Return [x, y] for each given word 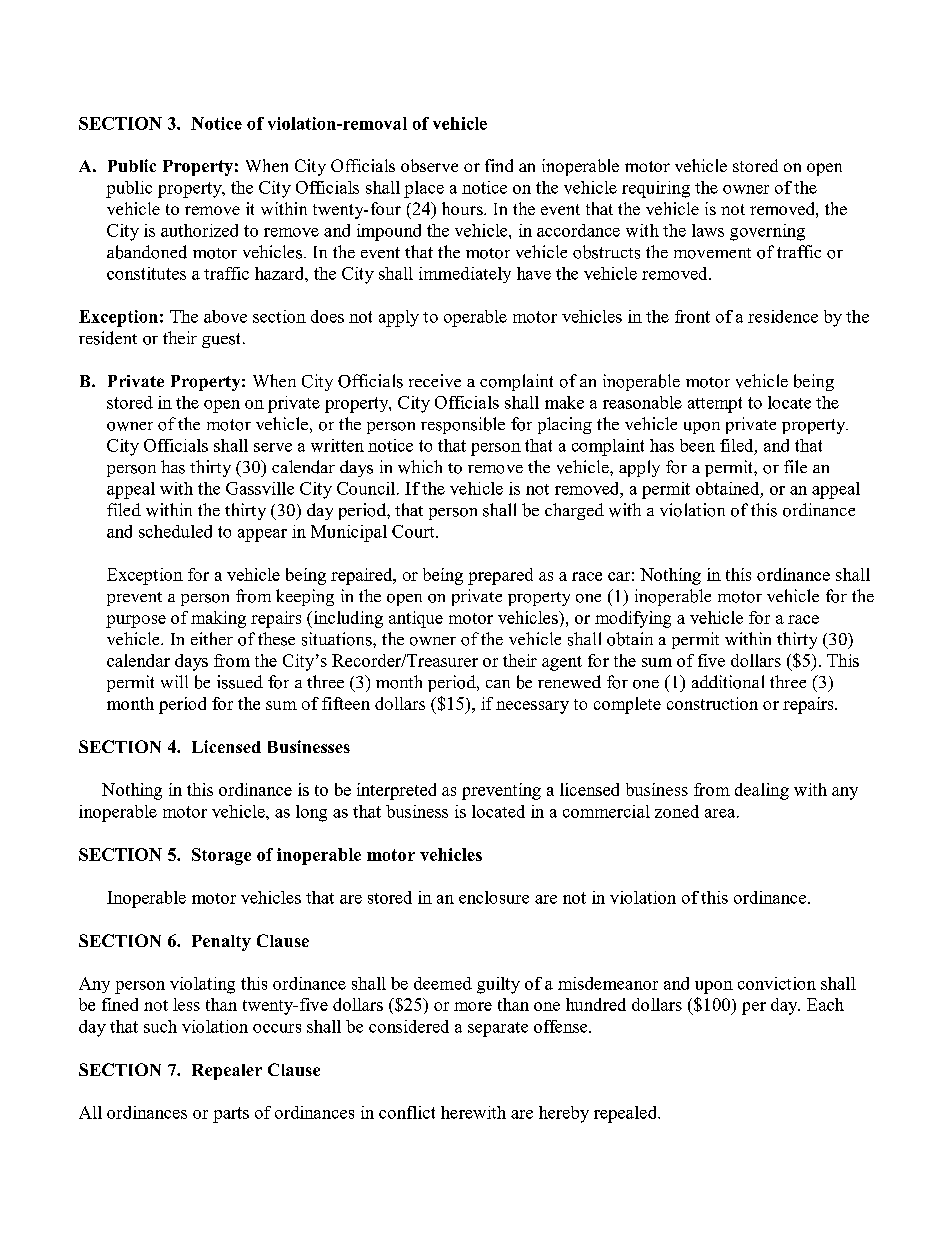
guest [221, 340]
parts [231, 1115]
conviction [777, 983]
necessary [532, 707]
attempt [715, 405]
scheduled [175, 531]
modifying [633, 619]
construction [712, 703]
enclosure [494, 897]
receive [435, 380]
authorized [199, 230]
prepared [500, 576]
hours [463, 208]
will [174, 681]
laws [708, 230]
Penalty [221, 943]
